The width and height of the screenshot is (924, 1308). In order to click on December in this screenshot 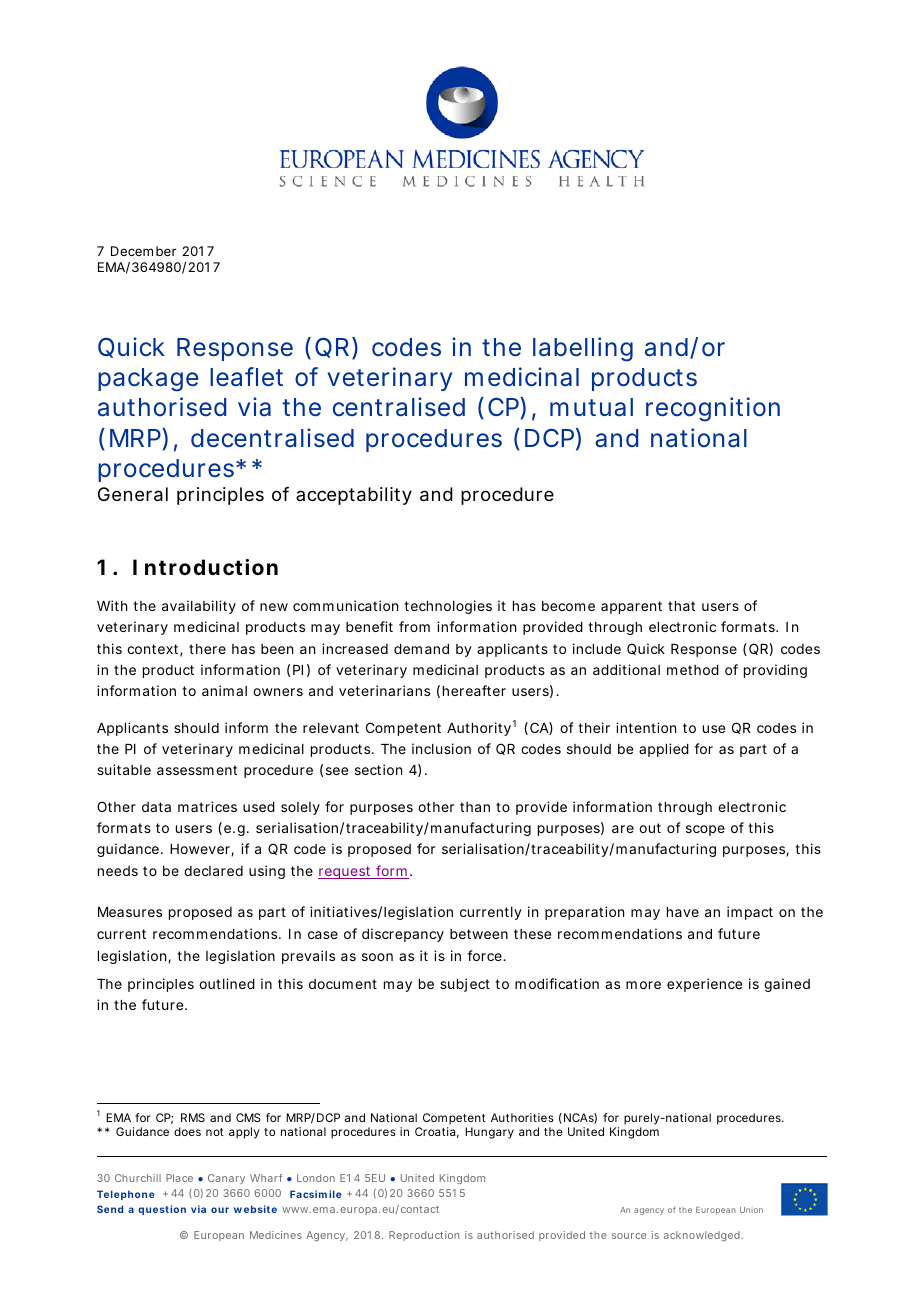, I will do `click(143, 251)`.
